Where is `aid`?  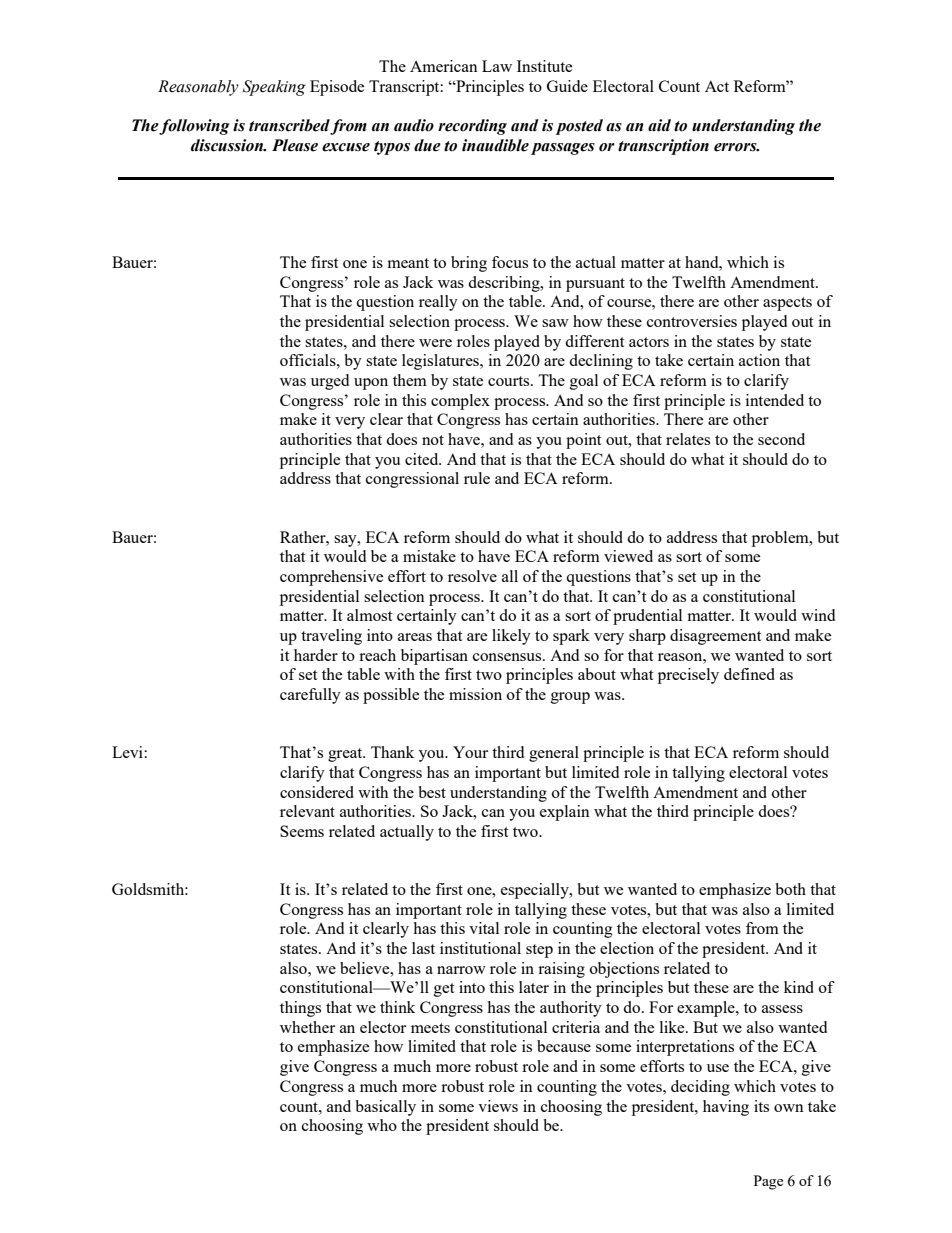 aid is located at coordinates (659, 125).
